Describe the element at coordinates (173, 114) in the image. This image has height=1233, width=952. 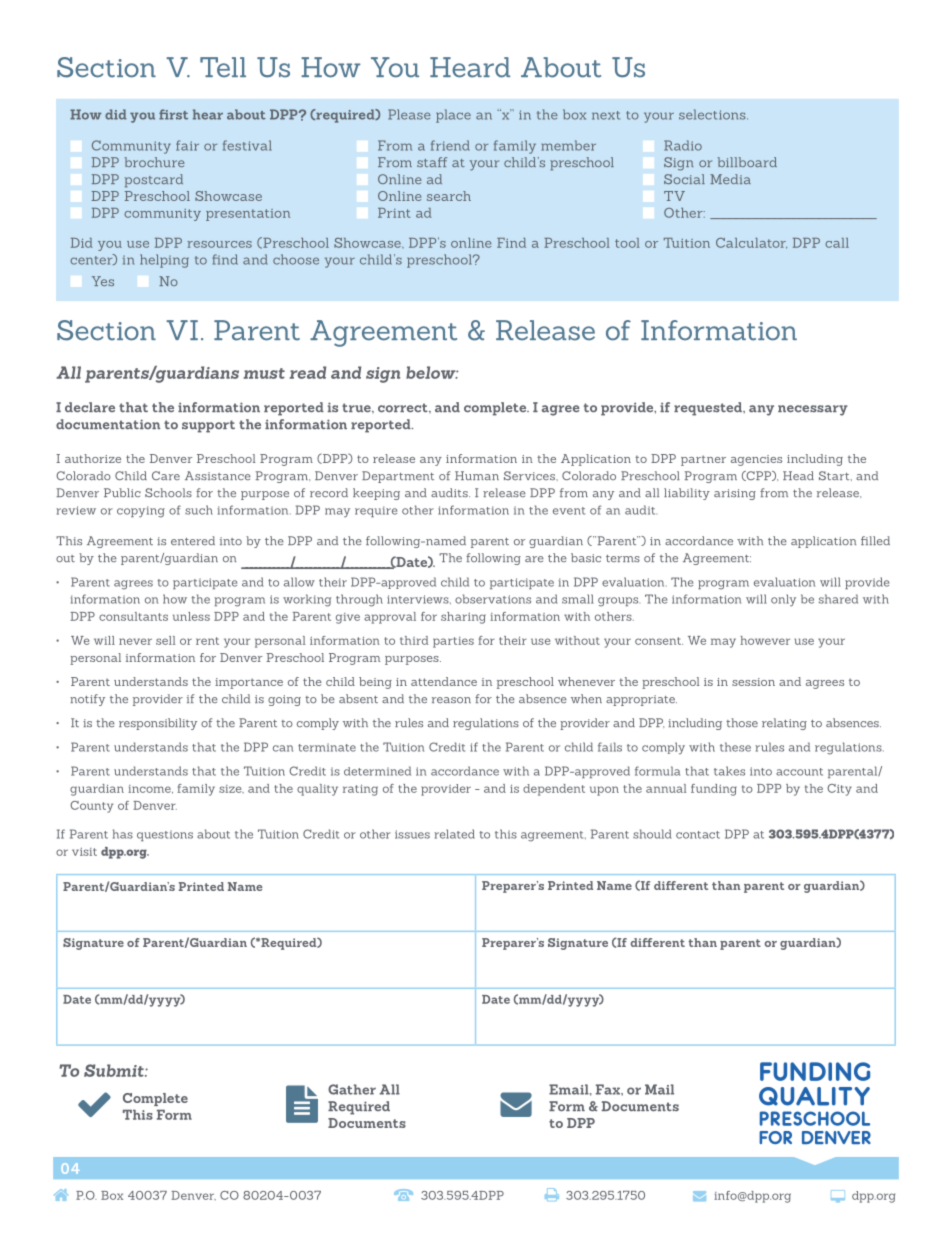
I see `first` at that location.
